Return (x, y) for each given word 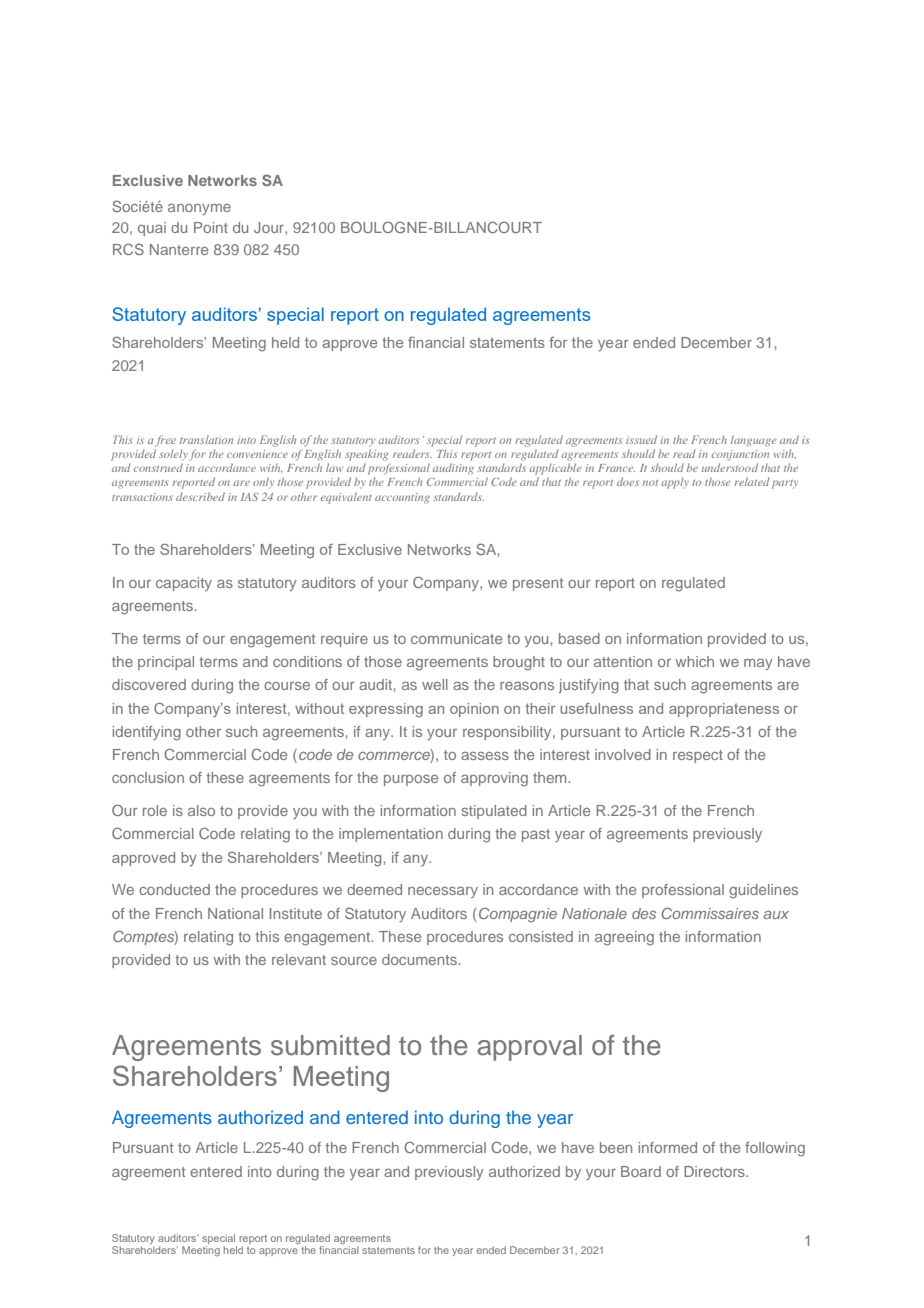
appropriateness (724, 710)
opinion (474, 710)
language (754, 441)
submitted (330, 1045)
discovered (149, 684)
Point (211, 227)
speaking (366, 455)
